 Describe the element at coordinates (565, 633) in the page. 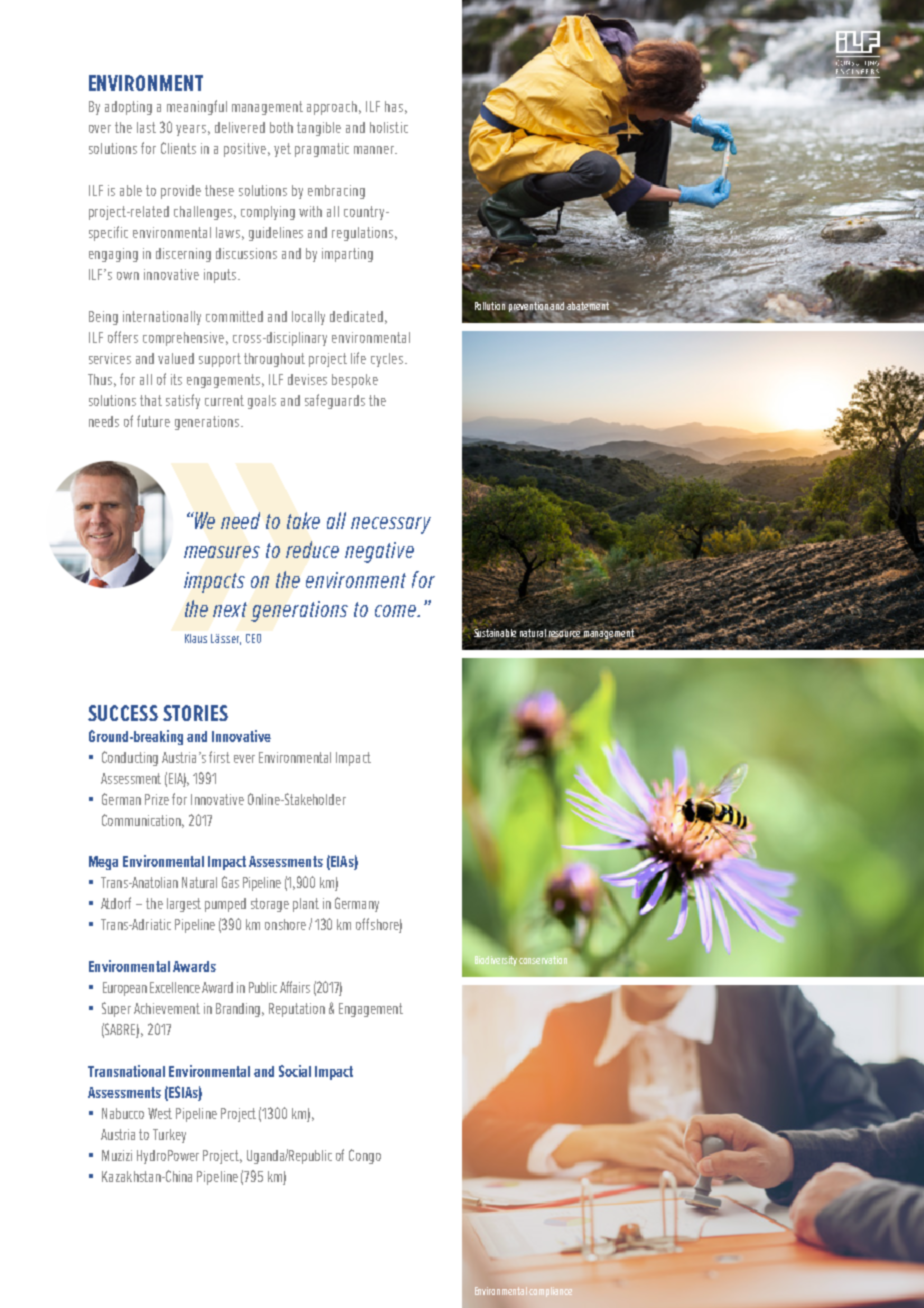

I see `resource` at that location.
